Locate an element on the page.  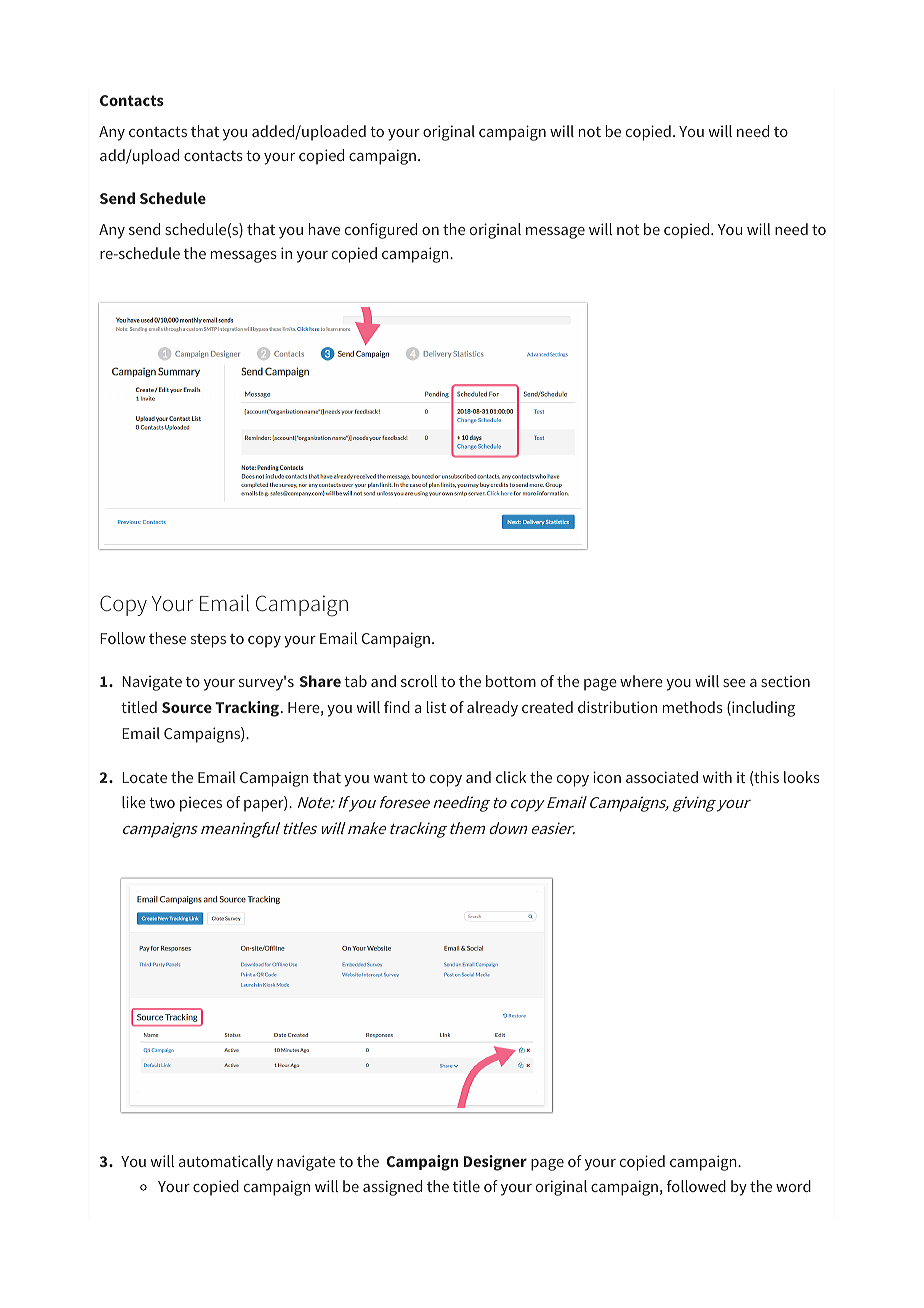
configured is located at coordinates (381, 231).
